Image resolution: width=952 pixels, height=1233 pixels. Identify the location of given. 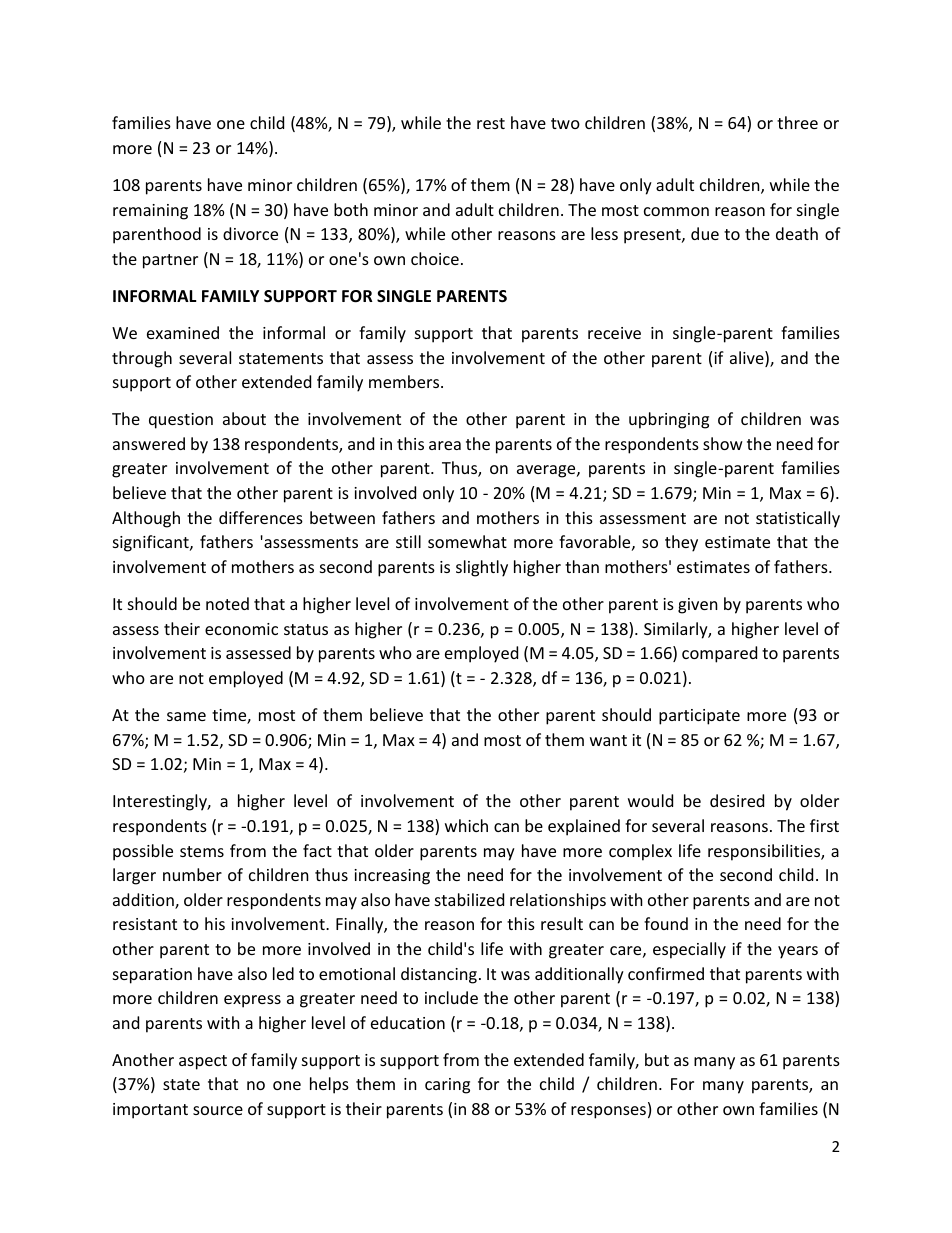
(698, 606).
